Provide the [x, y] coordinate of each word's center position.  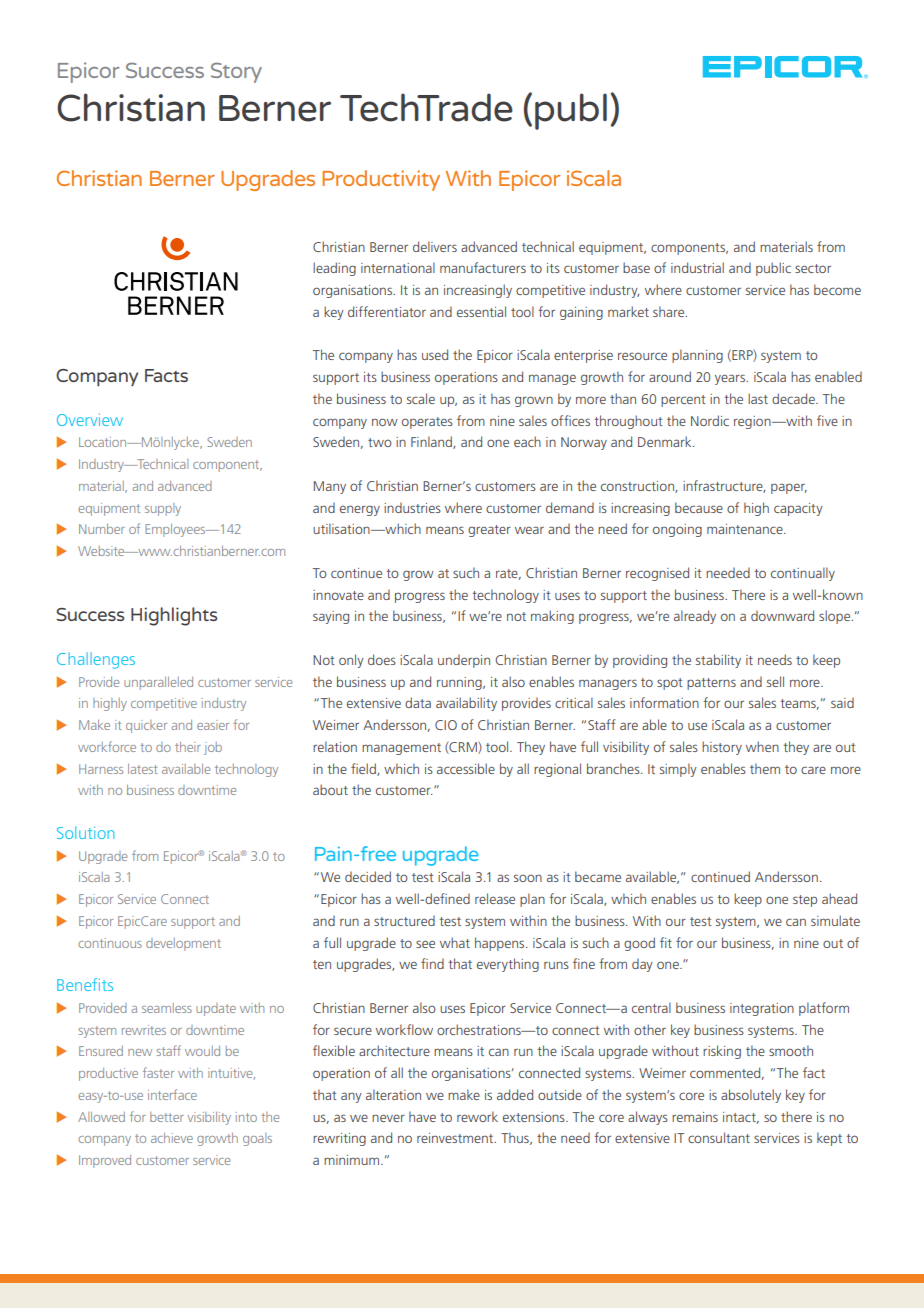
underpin [464, 661]
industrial [697, 267]
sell [775, 681]
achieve [172, 1138]
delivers [435, 246]
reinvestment [456, 1138]
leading [334, 269]
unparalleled [158, 683]
